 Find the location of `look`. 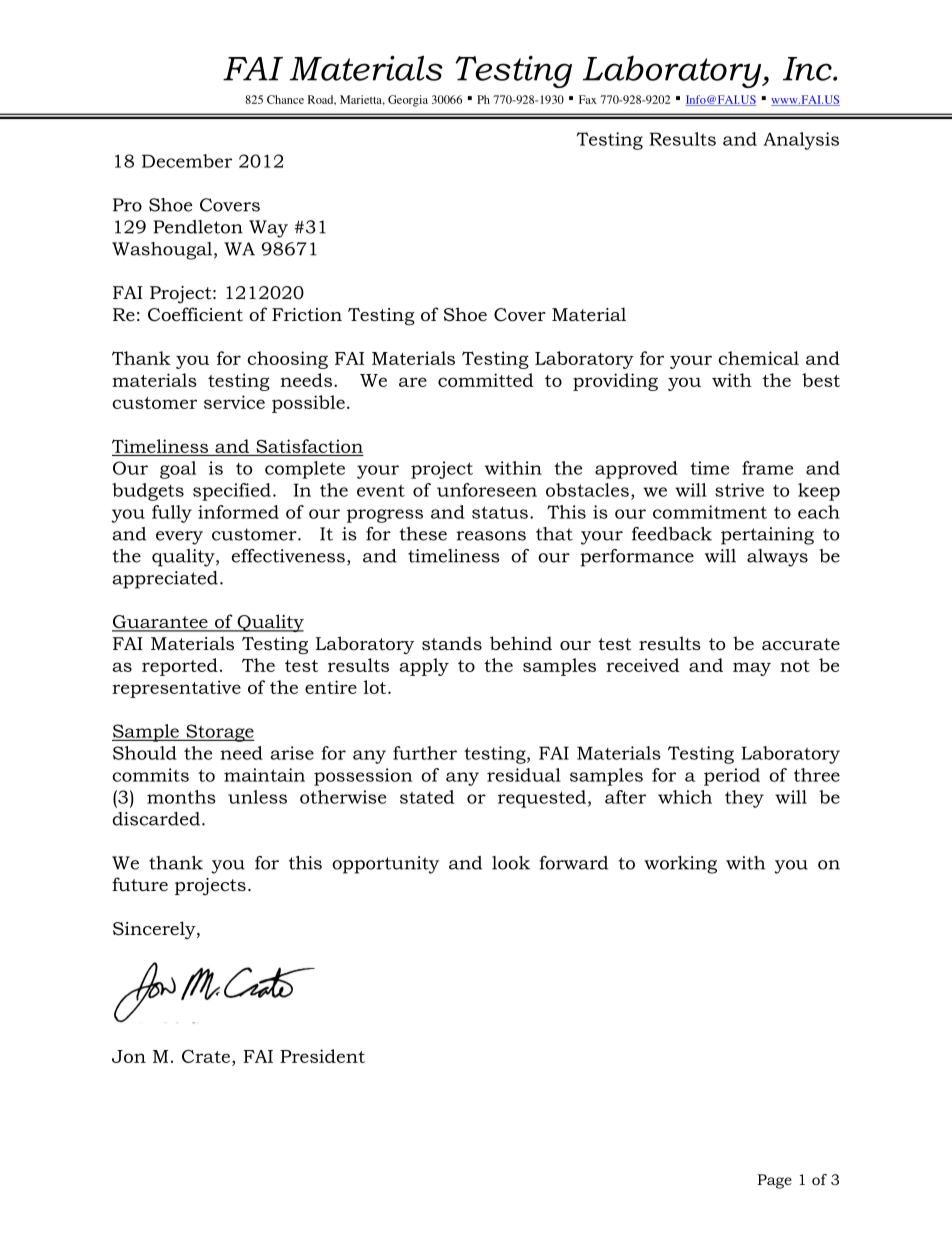

look is located at coordinates (511, 863).
